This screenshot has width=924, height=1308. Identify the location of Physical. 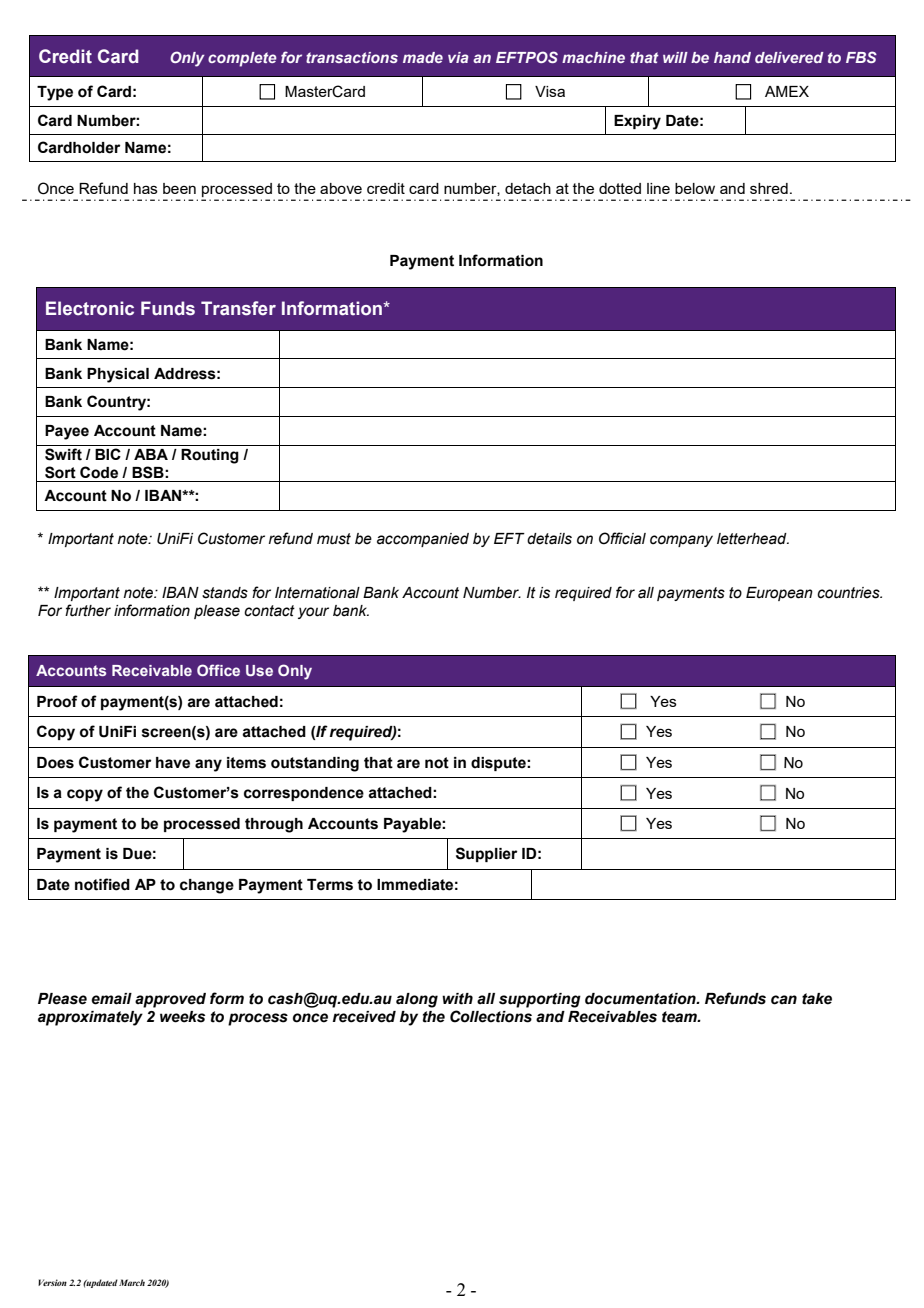
(118, 375).
